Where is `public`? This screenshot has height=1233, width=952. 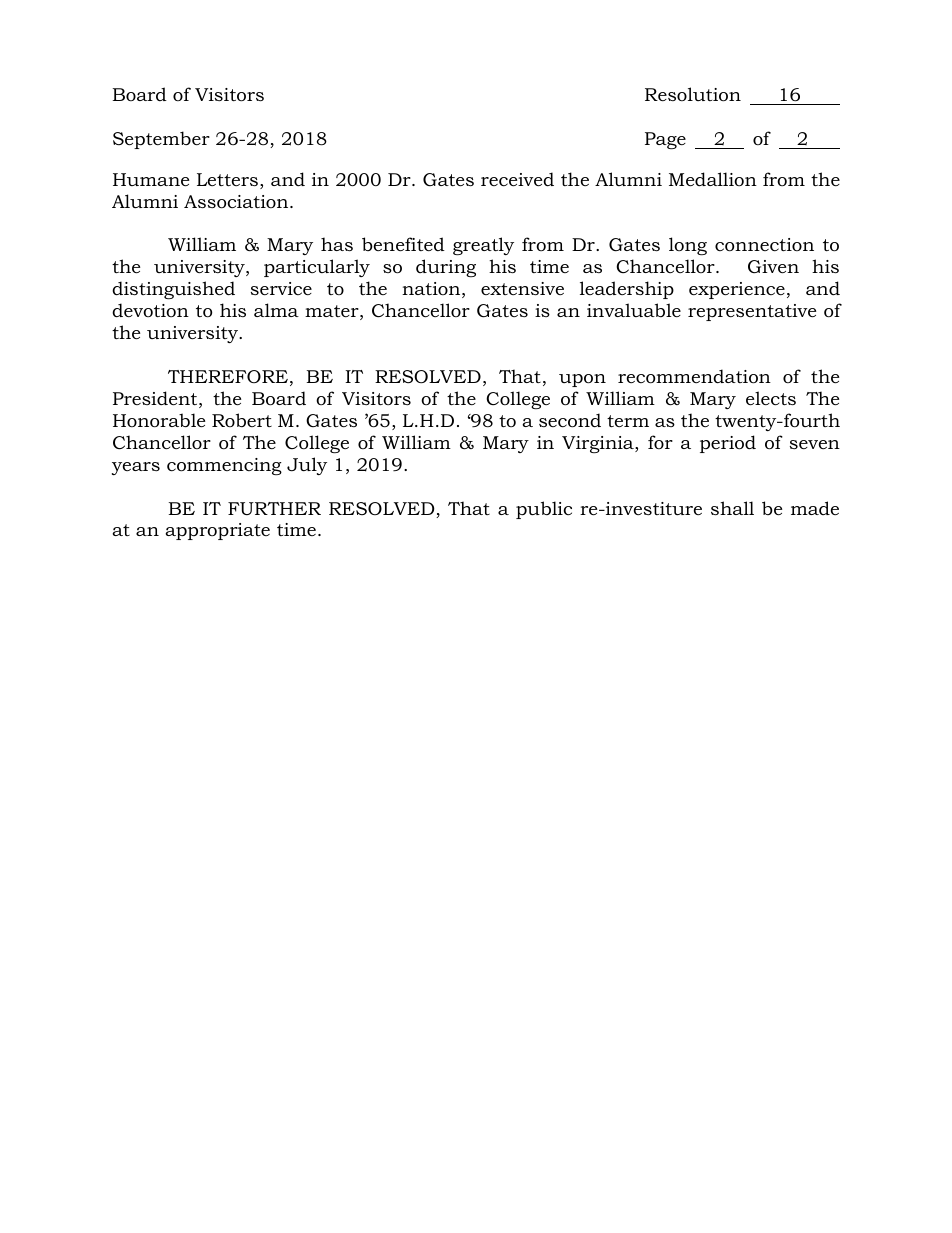 public is located at coordinates (544, 510).
